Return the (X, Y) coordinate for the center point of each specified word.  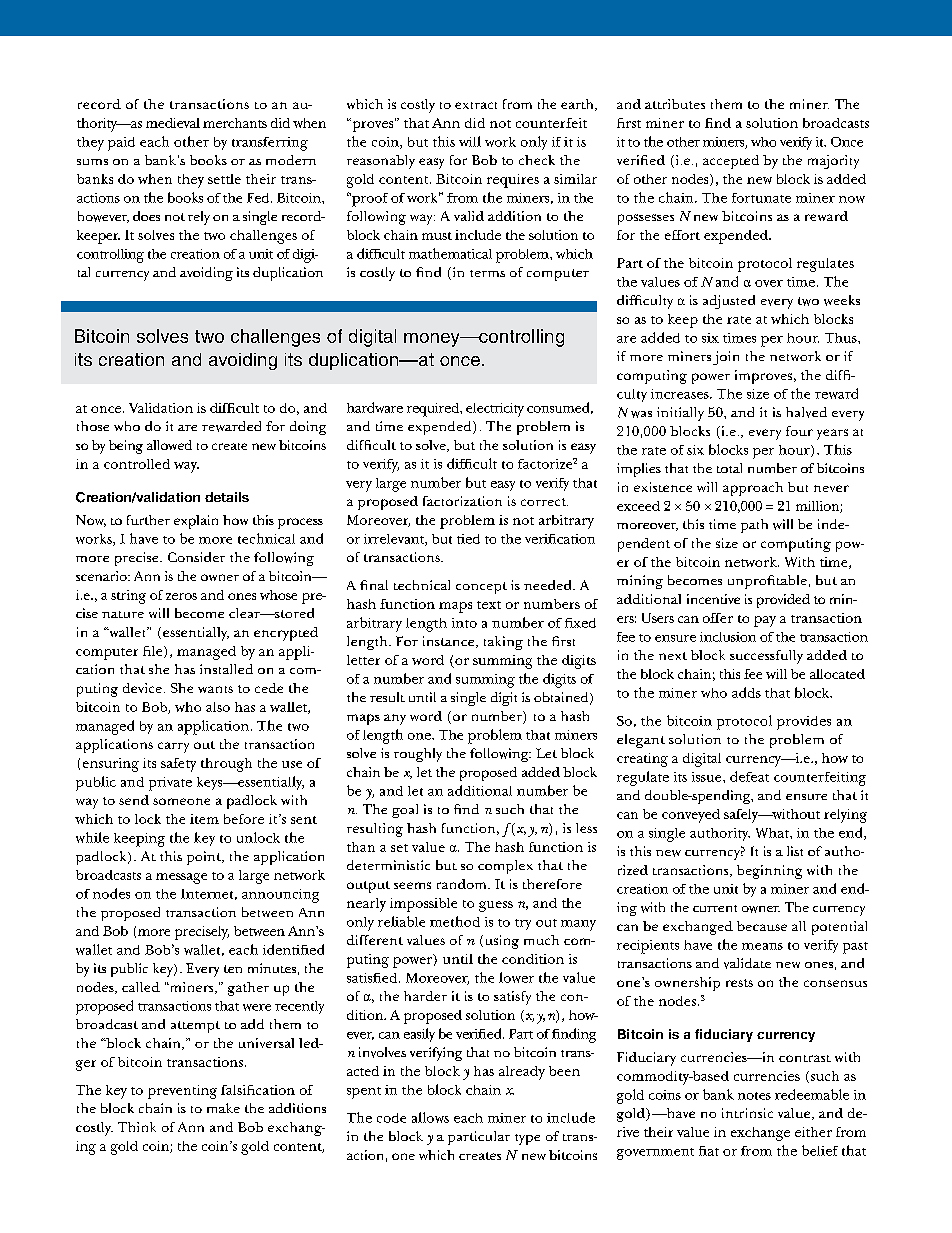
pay (765, 621)
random (463, 884)
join (726, 358)
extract (476, 105)
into (464, 623)
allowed (169, 445)
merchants (235, 123)
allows (430, 1117)
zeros (181, 596)
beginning (769, 872)
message (181, 878)
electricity (495, 410)
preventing (182, 1092)
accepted (731, 162)
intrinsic (747, 1113)
